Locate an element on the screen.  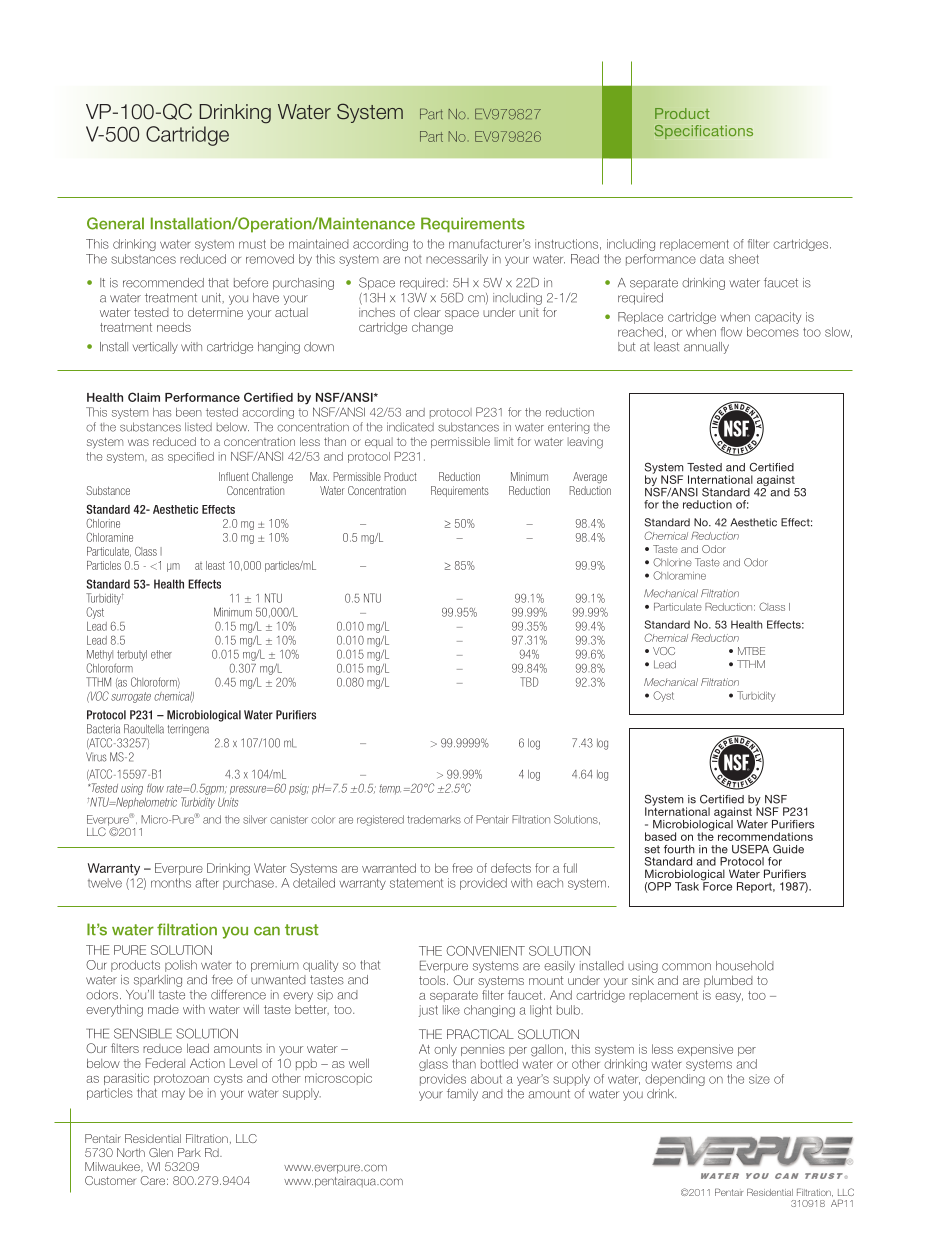
recommendations is located at coordinates (765, 836).
